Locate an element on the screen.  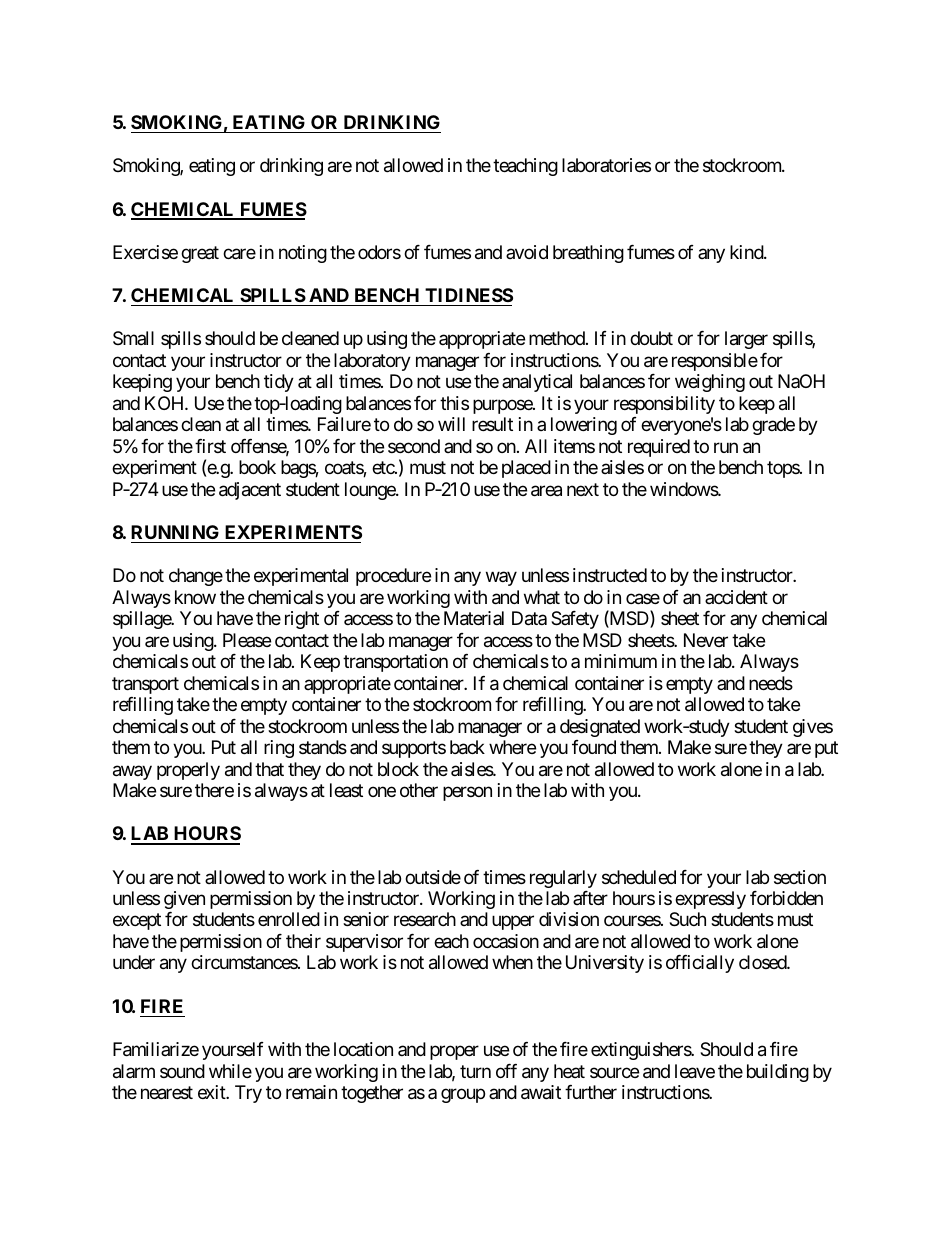
Material is located at coordinates (474, 618).
